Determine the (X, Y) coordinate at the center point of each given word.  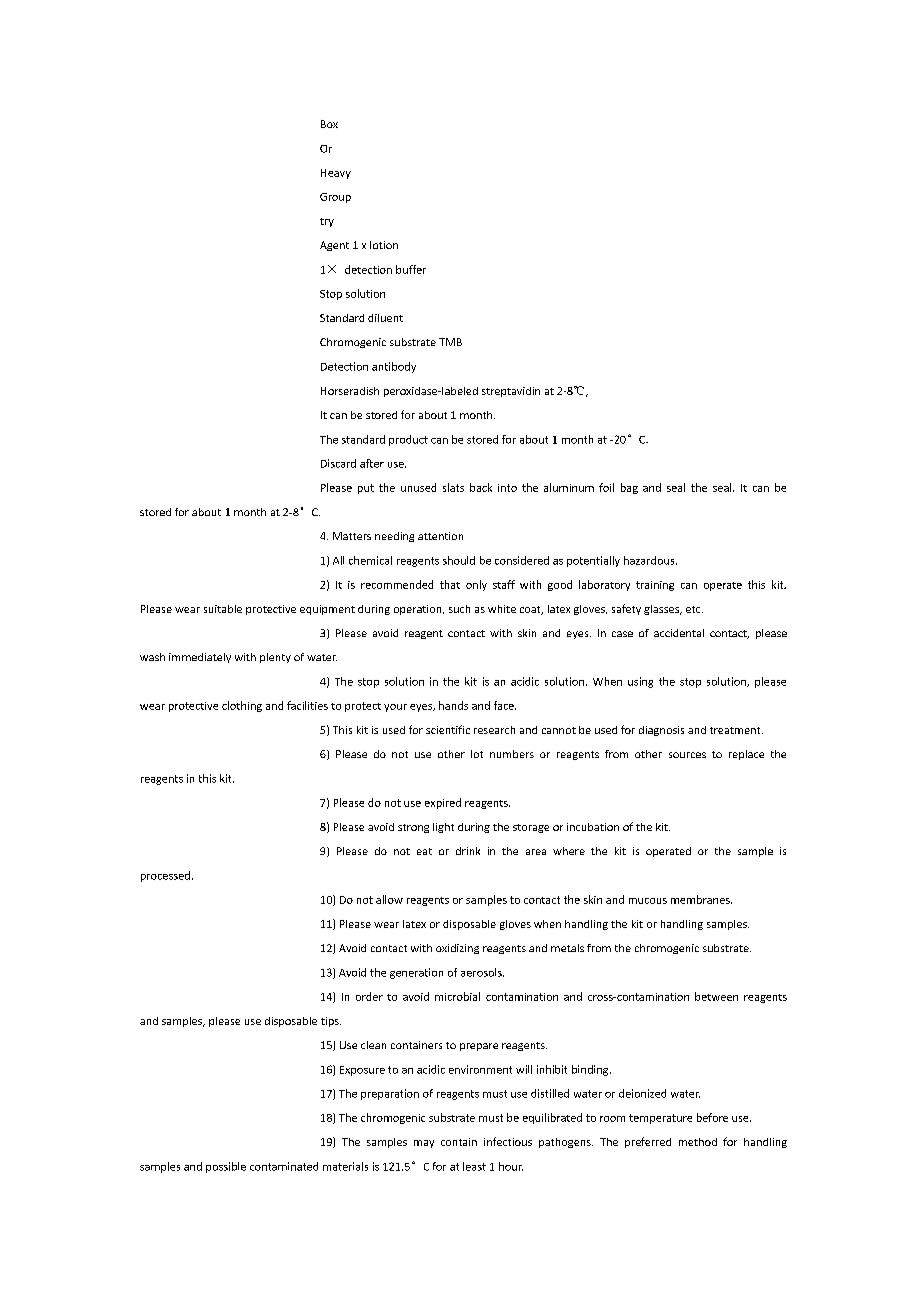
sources (687, 755)
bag (629, 488)
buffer (411, 269)
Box (329, 124)
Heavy (336, 174)
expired (443, 803)
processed (165, 876)
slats (453, 487)
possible (226, 1167)
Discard (338, 463)
